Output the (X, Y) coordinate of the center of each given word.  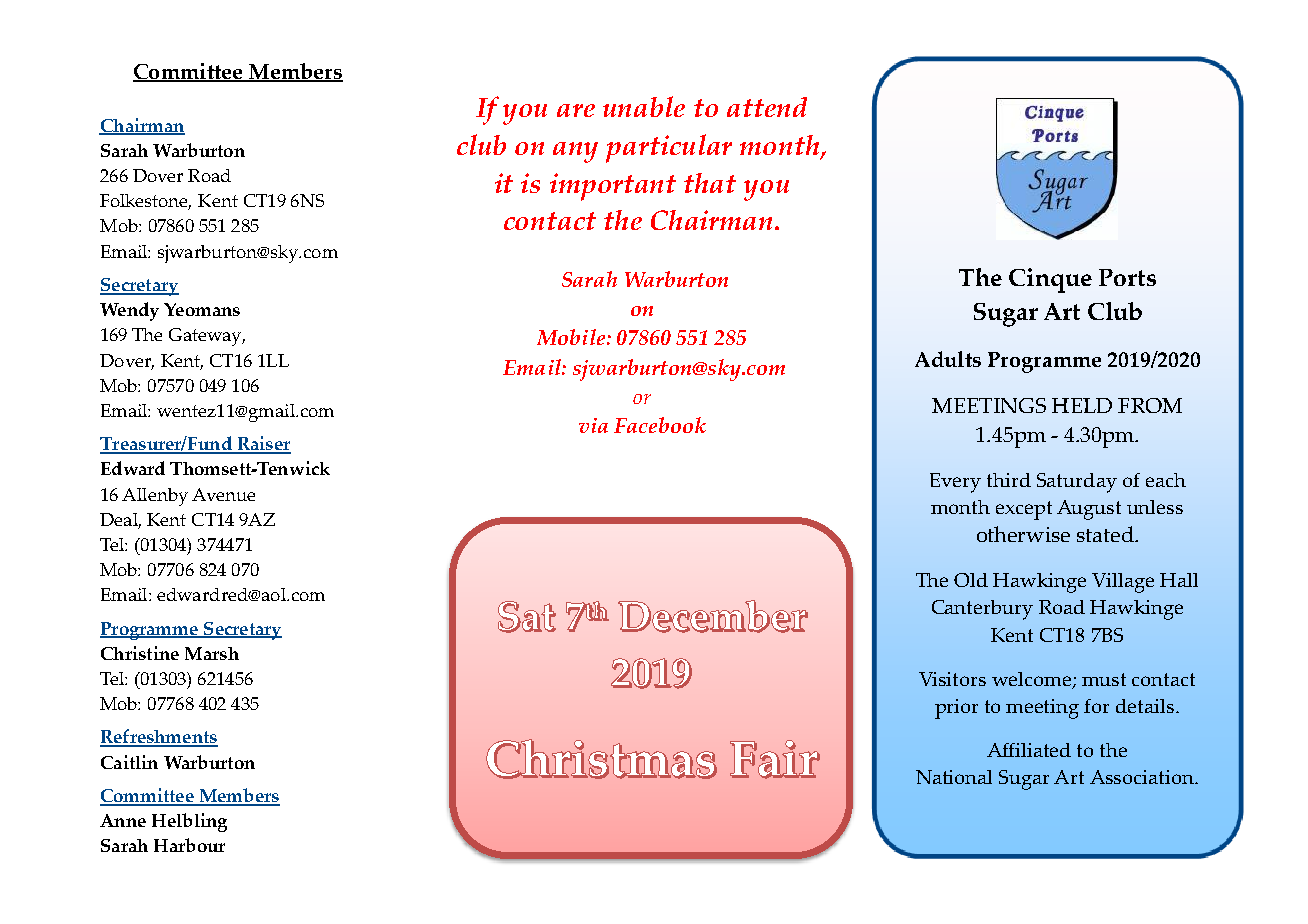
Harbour (189, 845)
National (954, 777)
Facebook (660, 425)
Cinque (1050, 280)
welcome (1033, 680)
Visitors (952, 679)
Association (1143, 777)
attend (767, 107)
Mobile (572, 337)
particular (669, 148)
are (576, 110)
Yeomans (202, 309)
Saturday (1077, 483)
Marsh (212, 653)
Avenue (223, 494)
